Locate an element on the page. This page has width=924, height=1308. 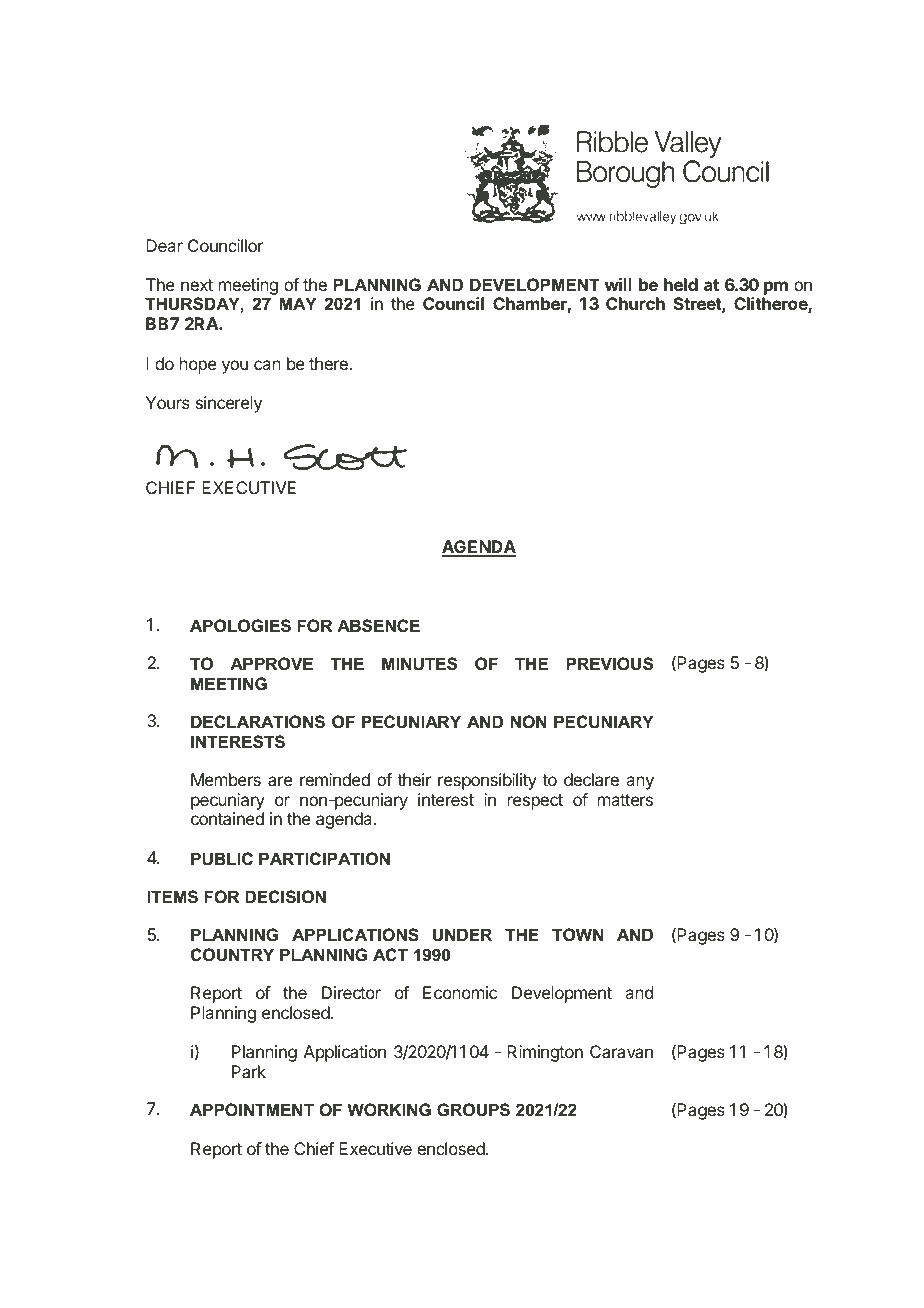
Park is located at coordinates (249, 1071).
